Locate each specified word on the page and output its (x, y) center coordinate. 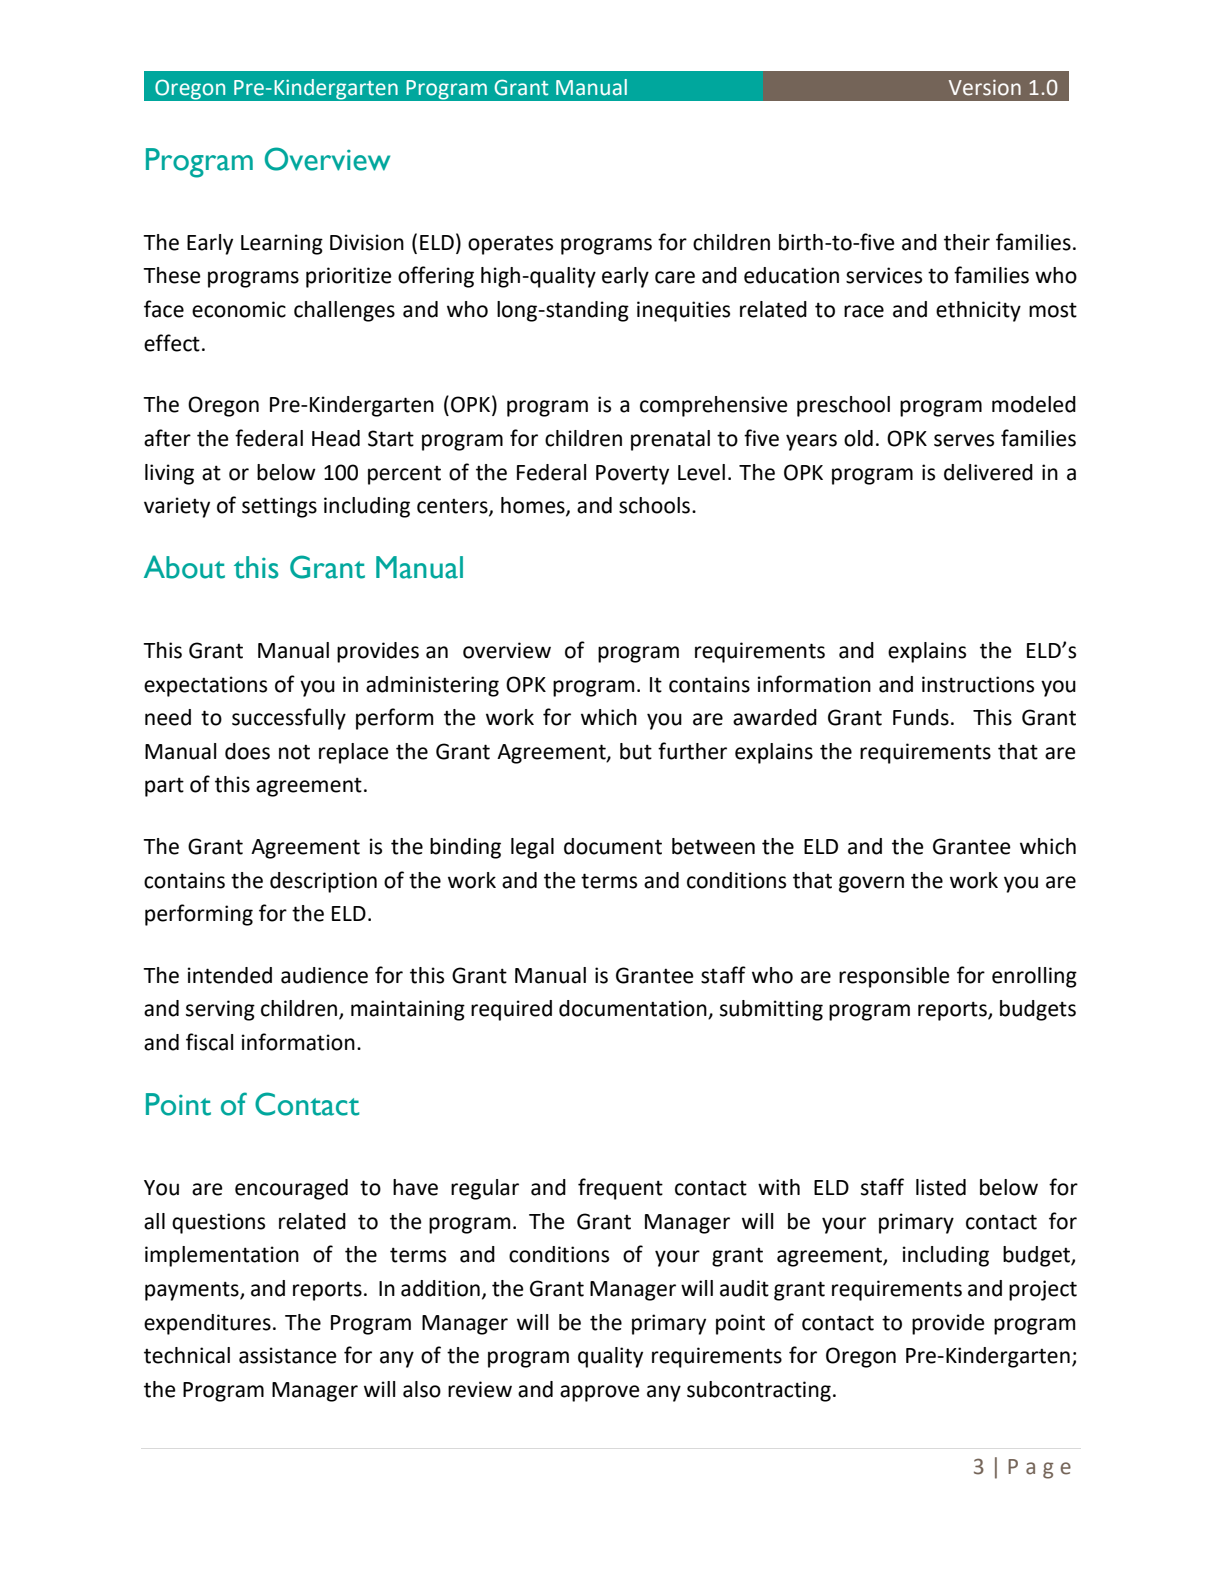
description (323, 882)
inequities (683, 311)
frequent (620, 1189)
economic (239, 309)
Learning (282, 244)
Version (985, 87)
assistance (288, 1355)
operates (510, 245)
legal (532, 848)
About (184, 567)
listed (941, 1187)
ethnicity (978, 311)
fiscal (209, 1042)
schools (656, 505)
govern (871, 884)
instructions (978, 684)
